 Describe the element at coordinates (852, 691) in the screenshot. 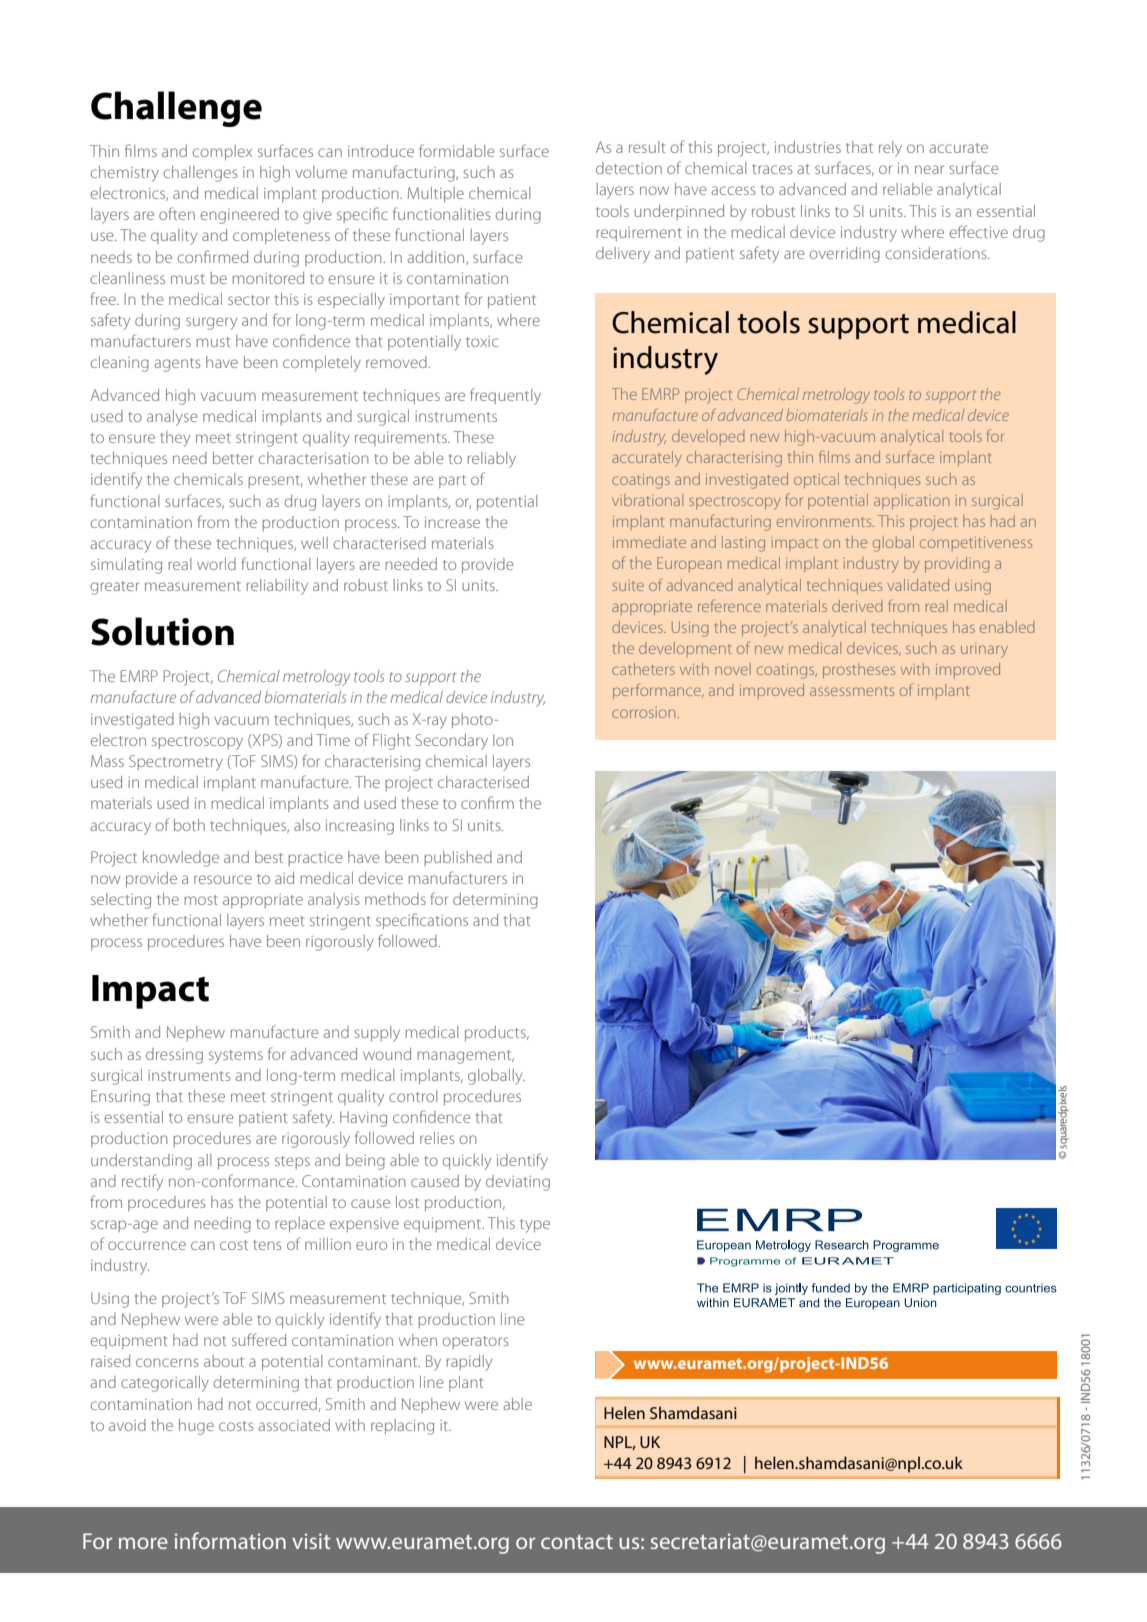

I see `assessments` at that location.
